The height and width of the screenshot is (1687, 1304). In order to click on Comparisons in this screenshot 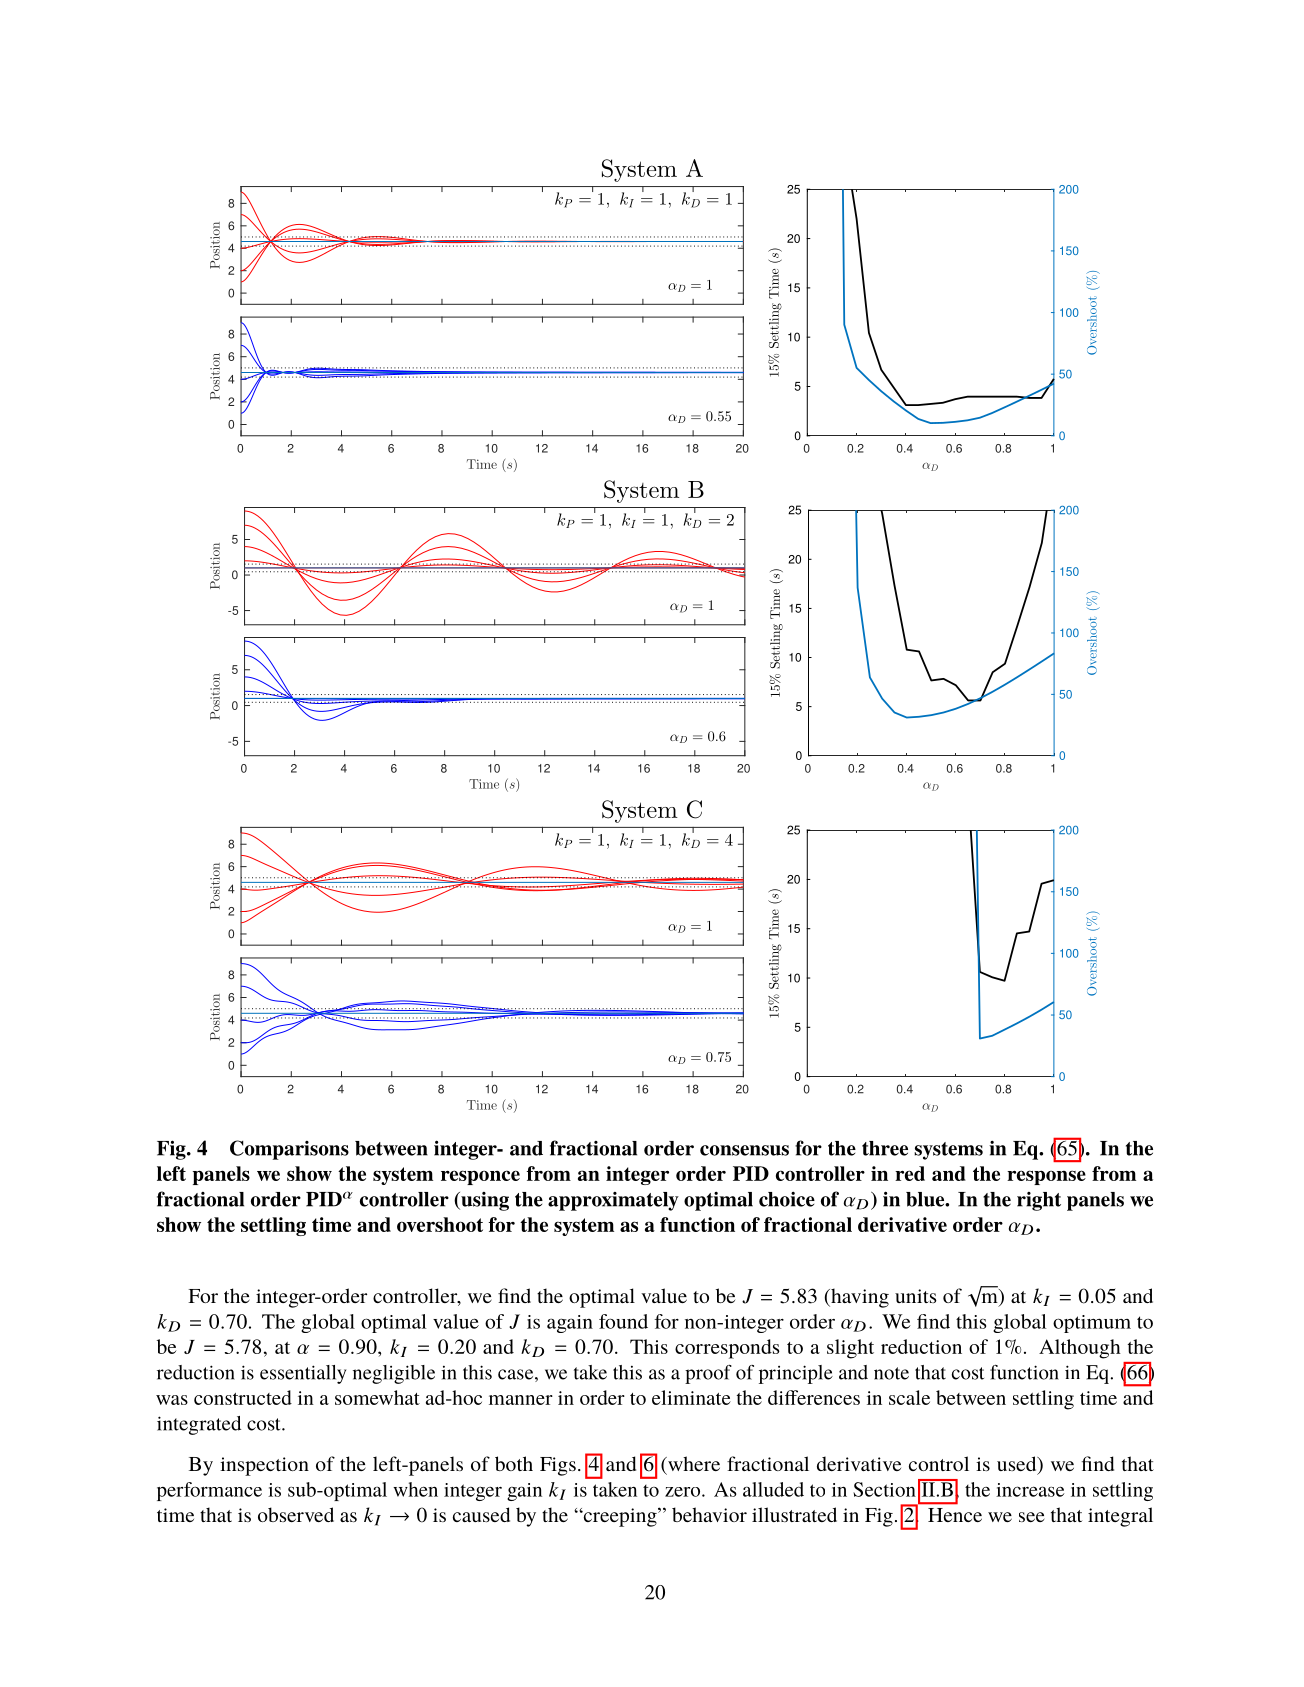, I will do `click(289, 1150)`.
